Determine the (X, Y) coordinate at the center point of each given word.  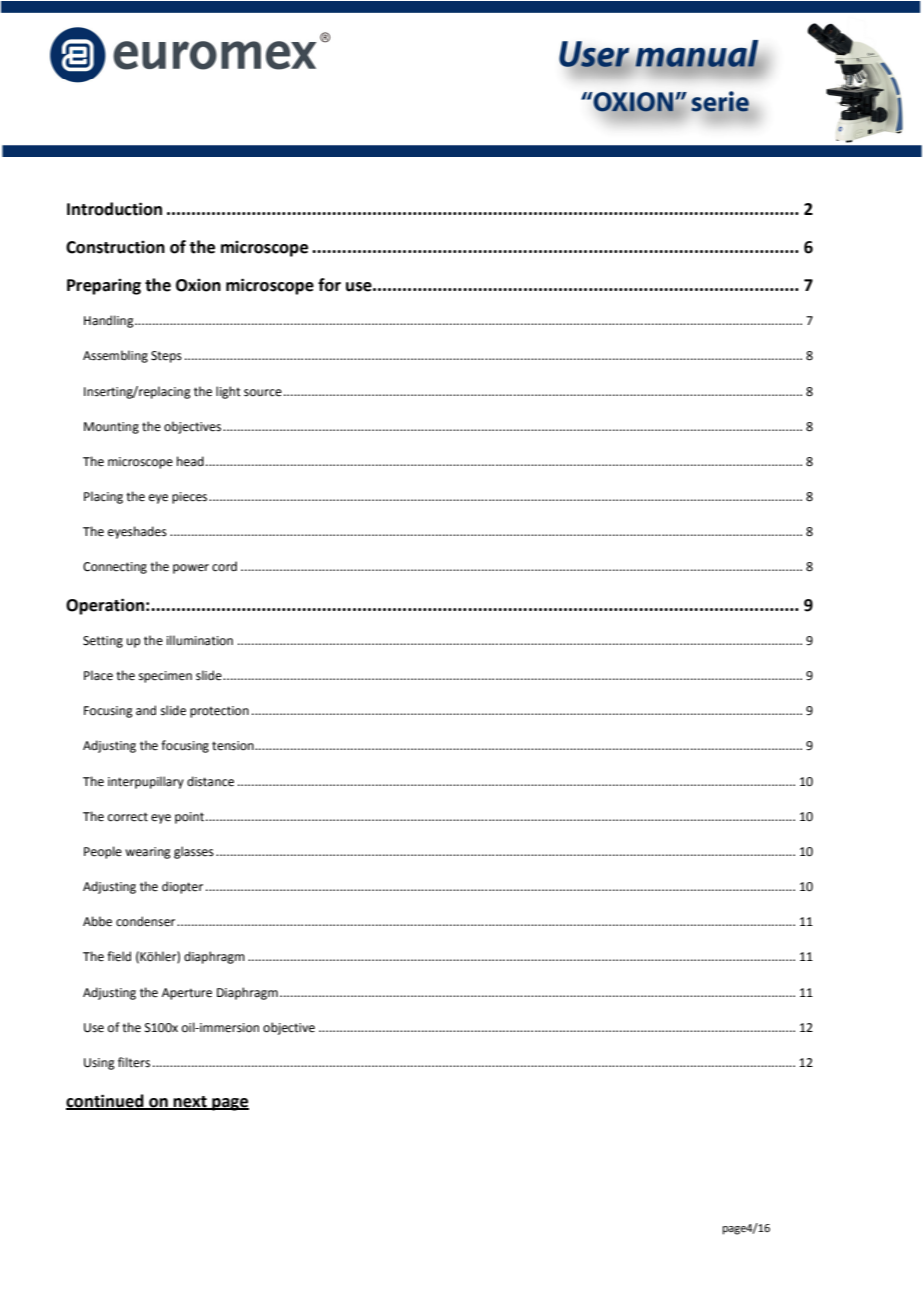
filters (134, 1062)
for (329, 285)
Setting (103, 642)
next (190, 1102)
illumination (200, 640)
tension (234, 746)
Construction (115, 247)
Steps (166, 357)
